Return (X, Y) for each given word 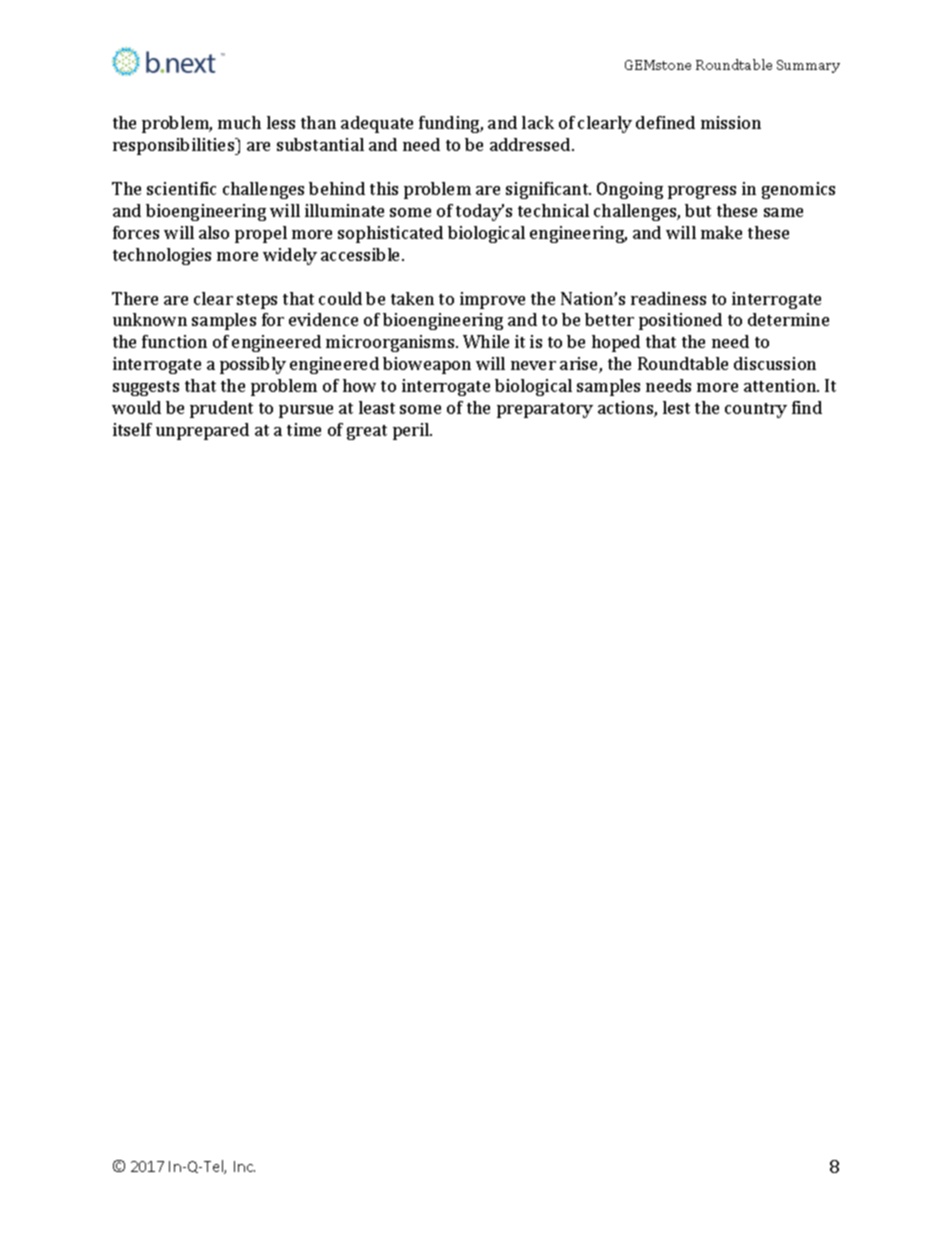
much (239, 122)
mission (731, 122)
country (756, 410)
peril (412, 431)
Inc (244, 1166)
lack (538, 122)
